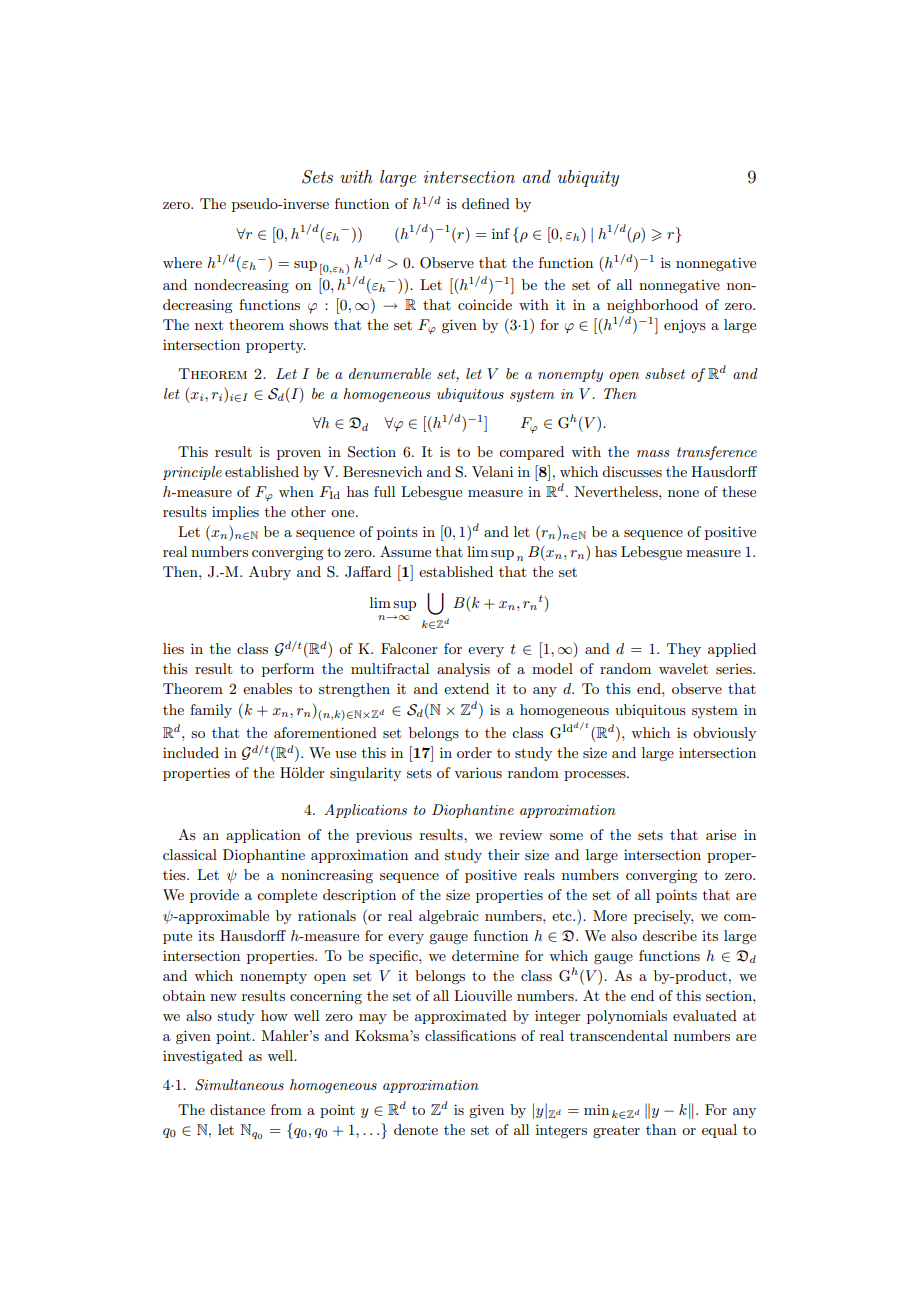 Image resolution: width=924 pixels, height=1308 pixels. What do you see at coordinates (463, 670) in the image?
I see `analysis` at bounding box center [463, 670].
